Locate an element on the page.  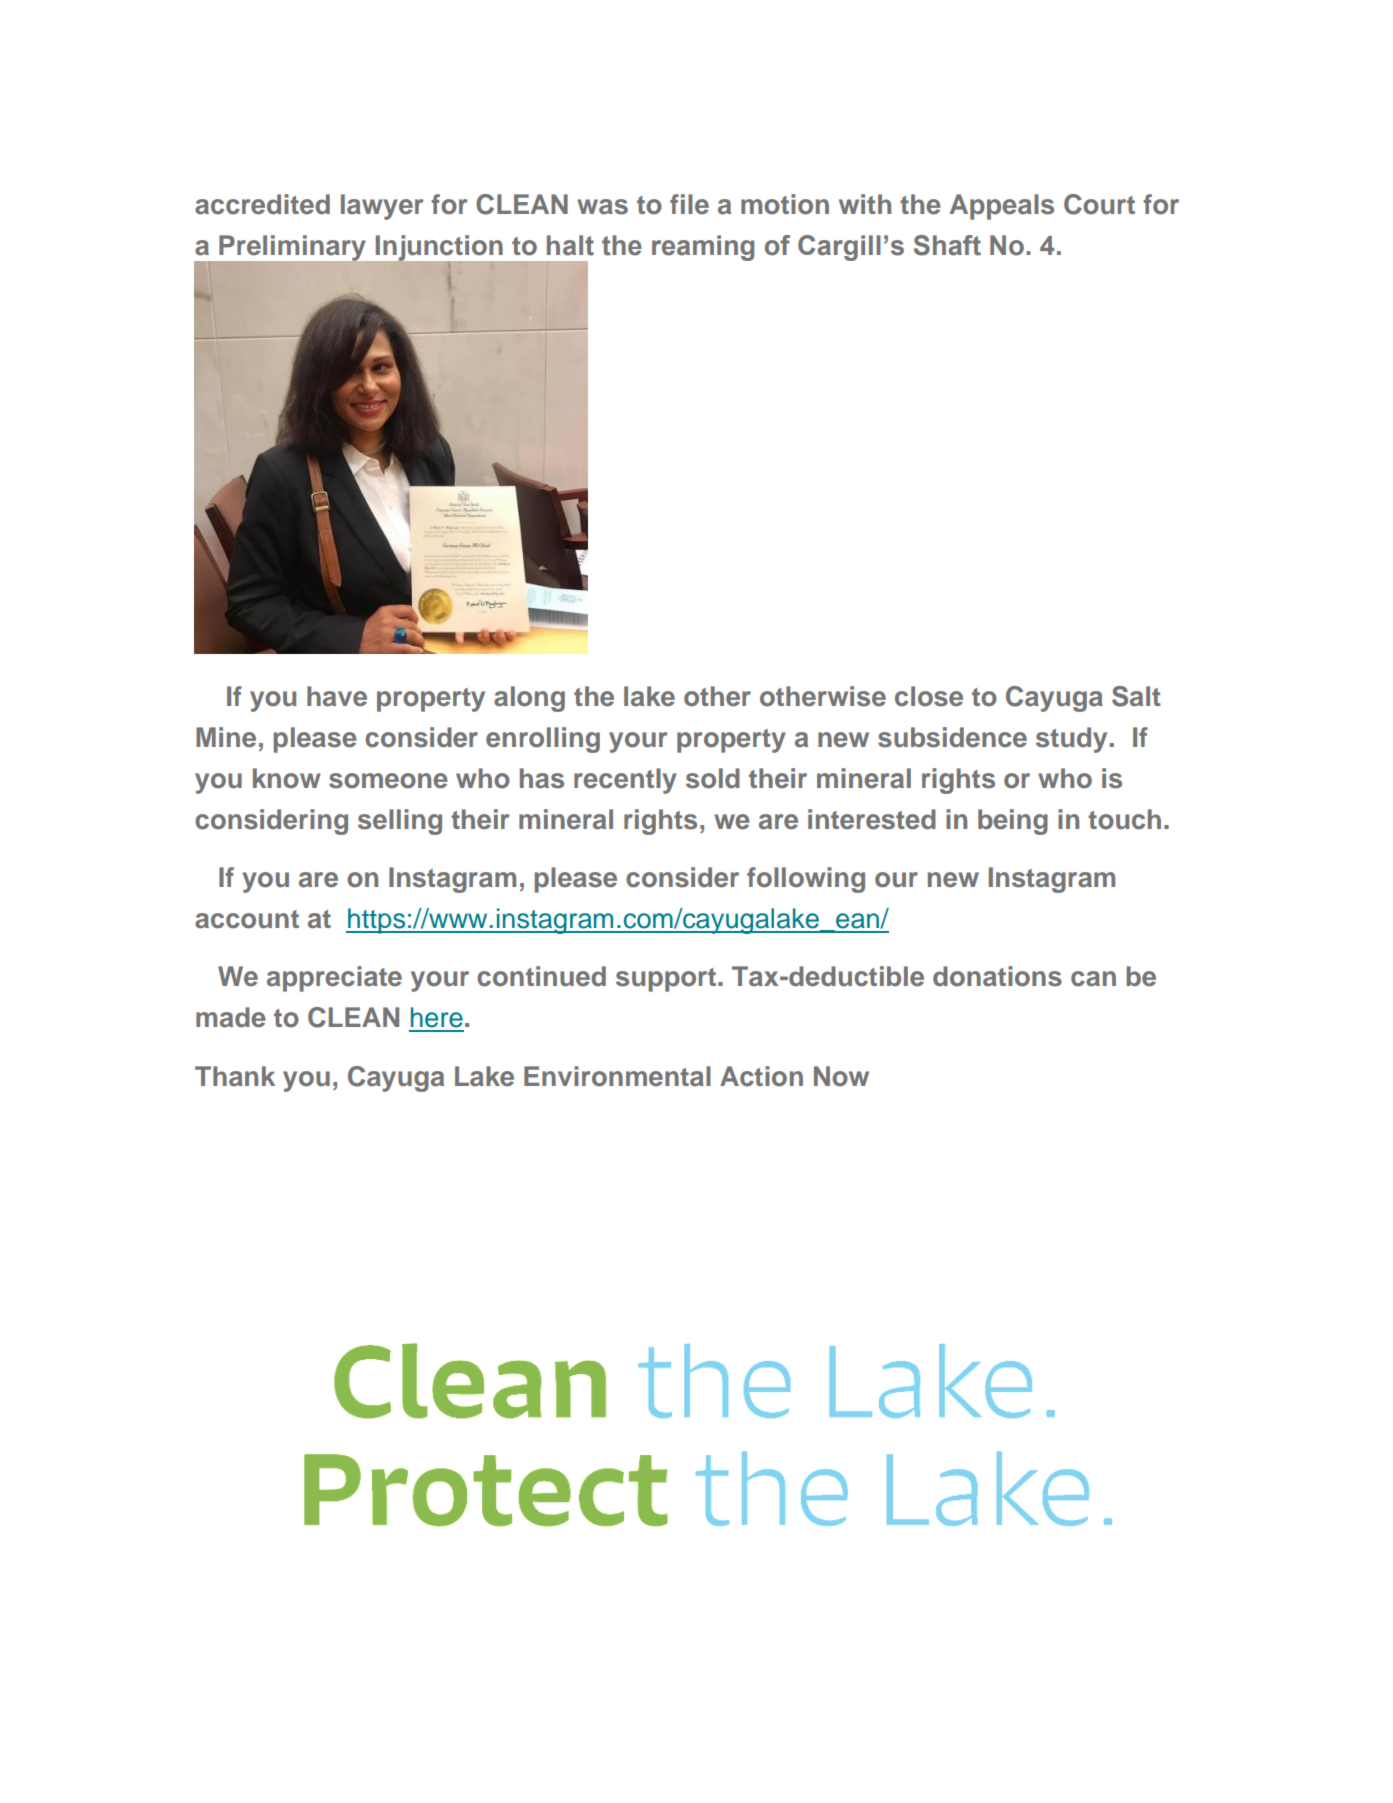
along is located at coordinates (529, 699).
